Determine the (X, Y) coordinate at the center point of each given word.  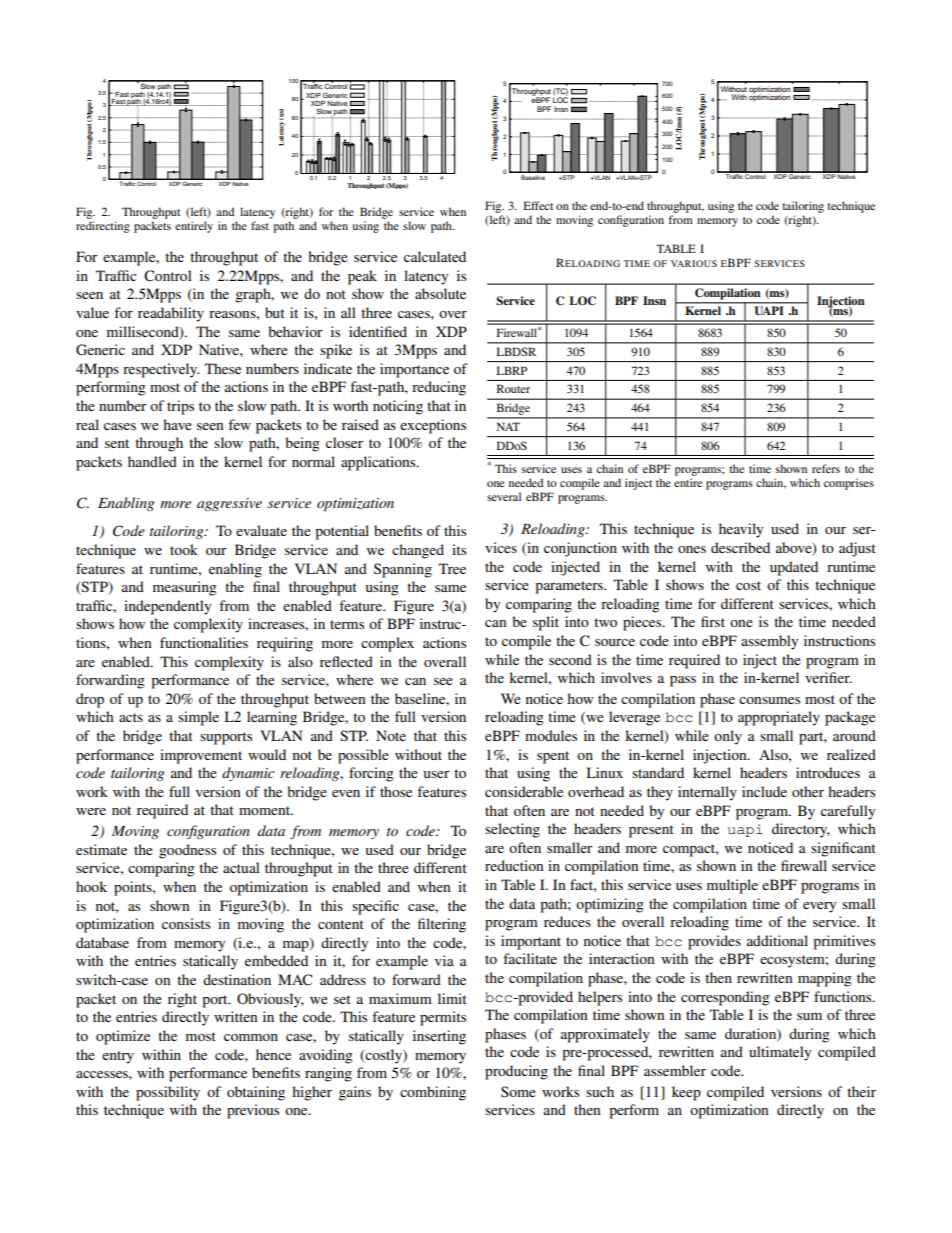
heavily (741, 530)
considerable (524, 791)
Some (518, 1091)
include (764, 791)
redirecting (103, 227)
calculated (435, 256)
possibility (168, 1093)
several (504, 496)
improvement (201, 756)
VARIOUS (694, 263)
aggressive (229, 504)
